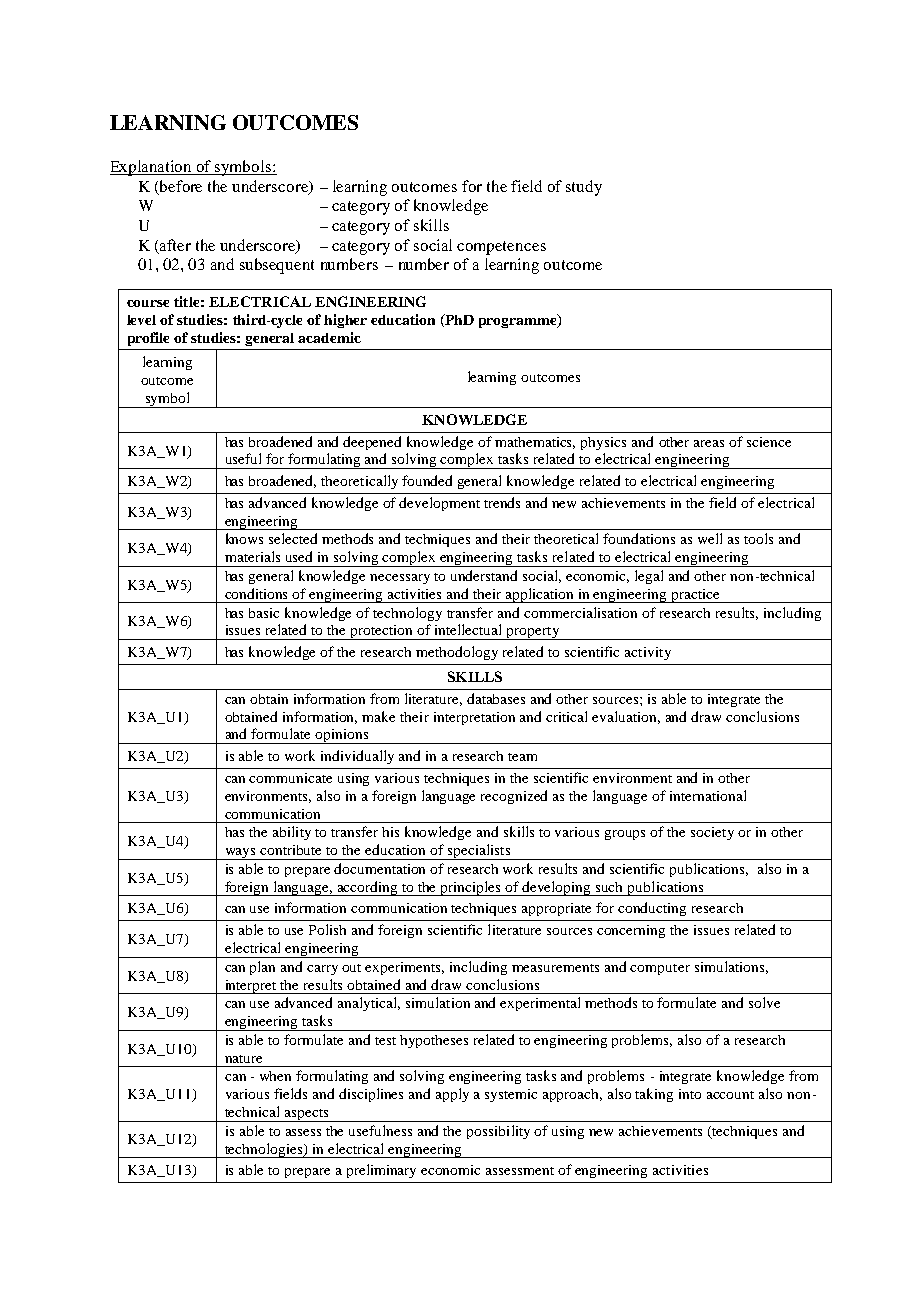 The width and height of the screenshot is (924, 1308). Describe the element at coordinates (498, 1132) in the screenshot. I see `possibility` at that location.
